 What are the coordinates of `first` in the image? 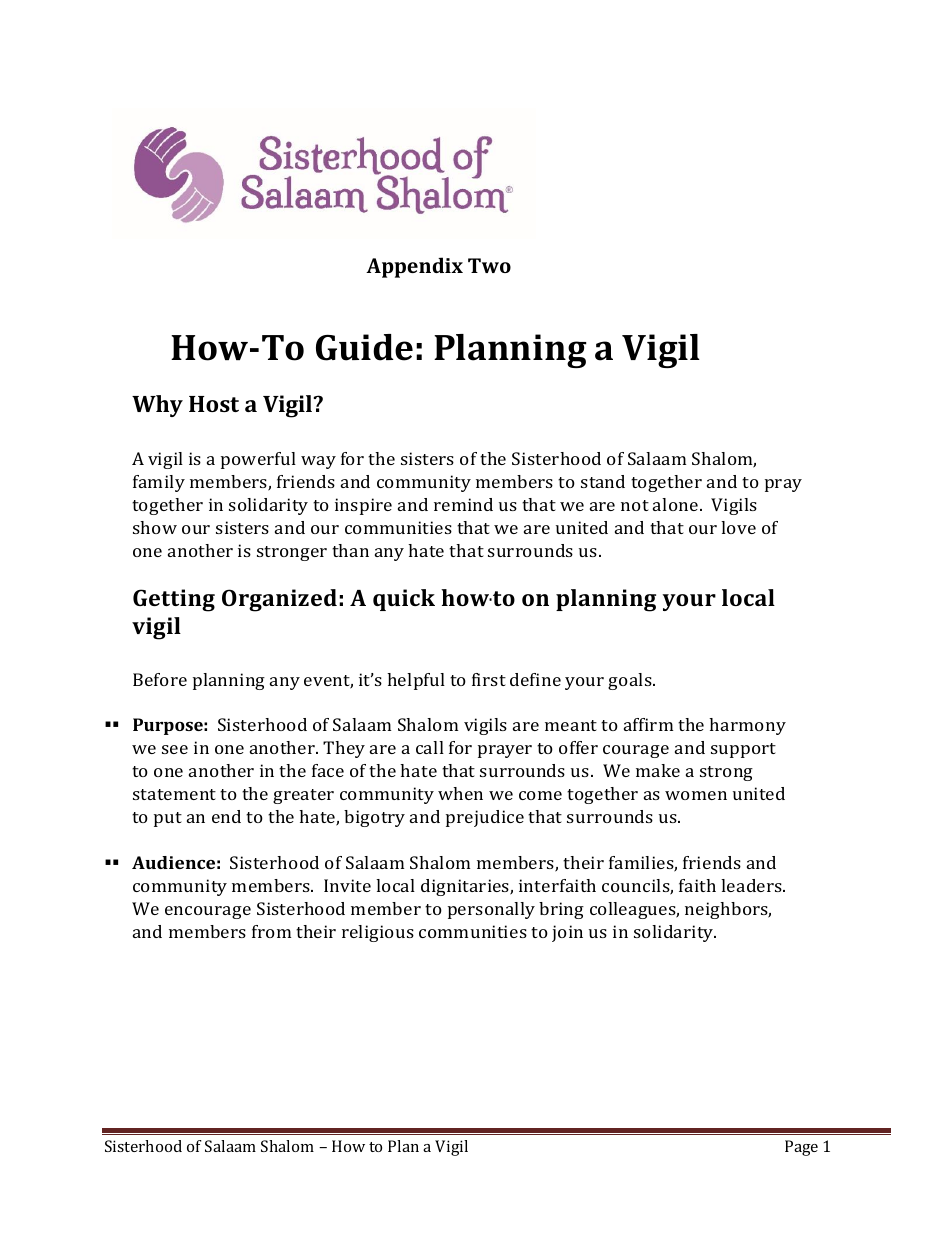 It's located at (489, 679).
